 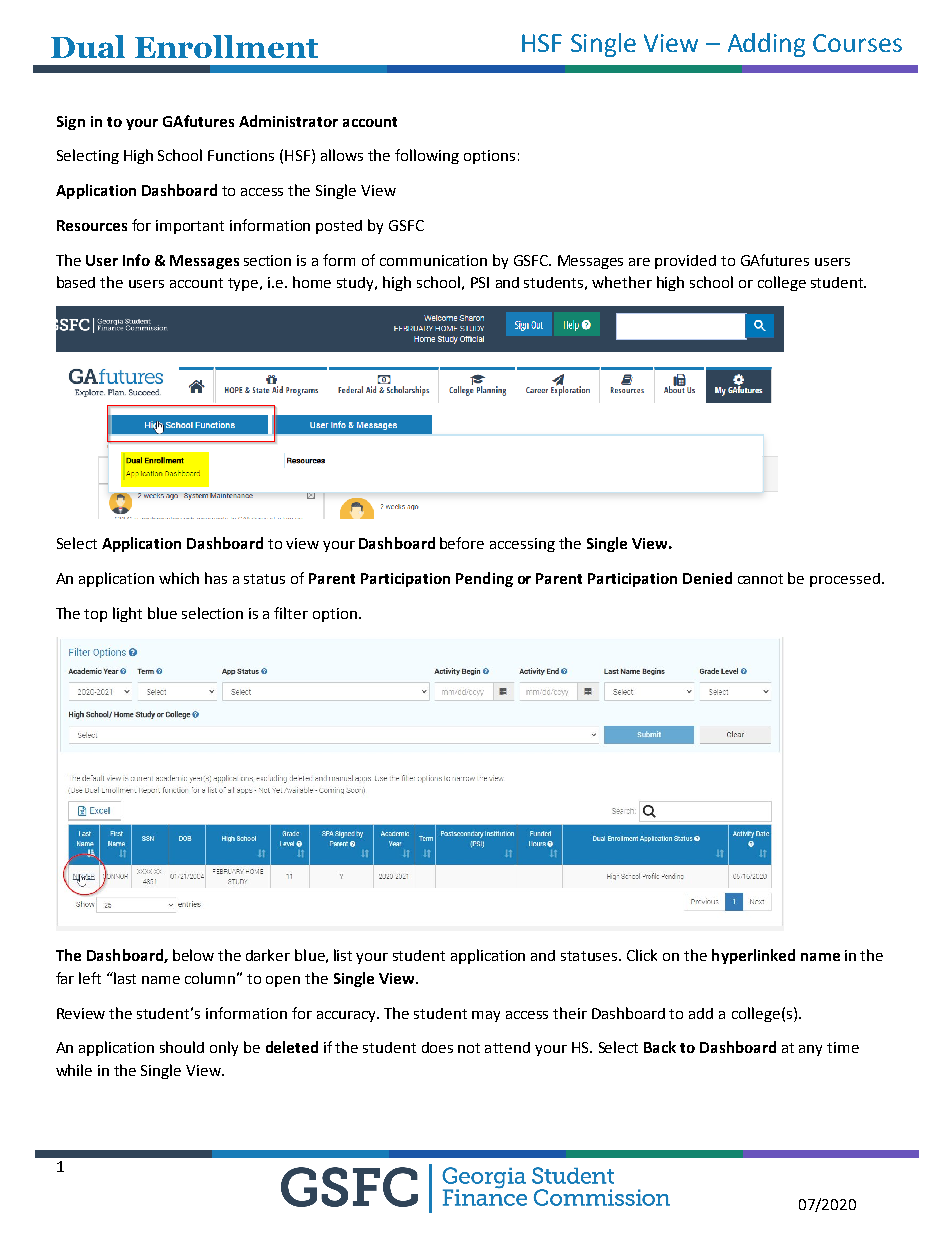 I want to click on following, so click(x=427, y=156).
